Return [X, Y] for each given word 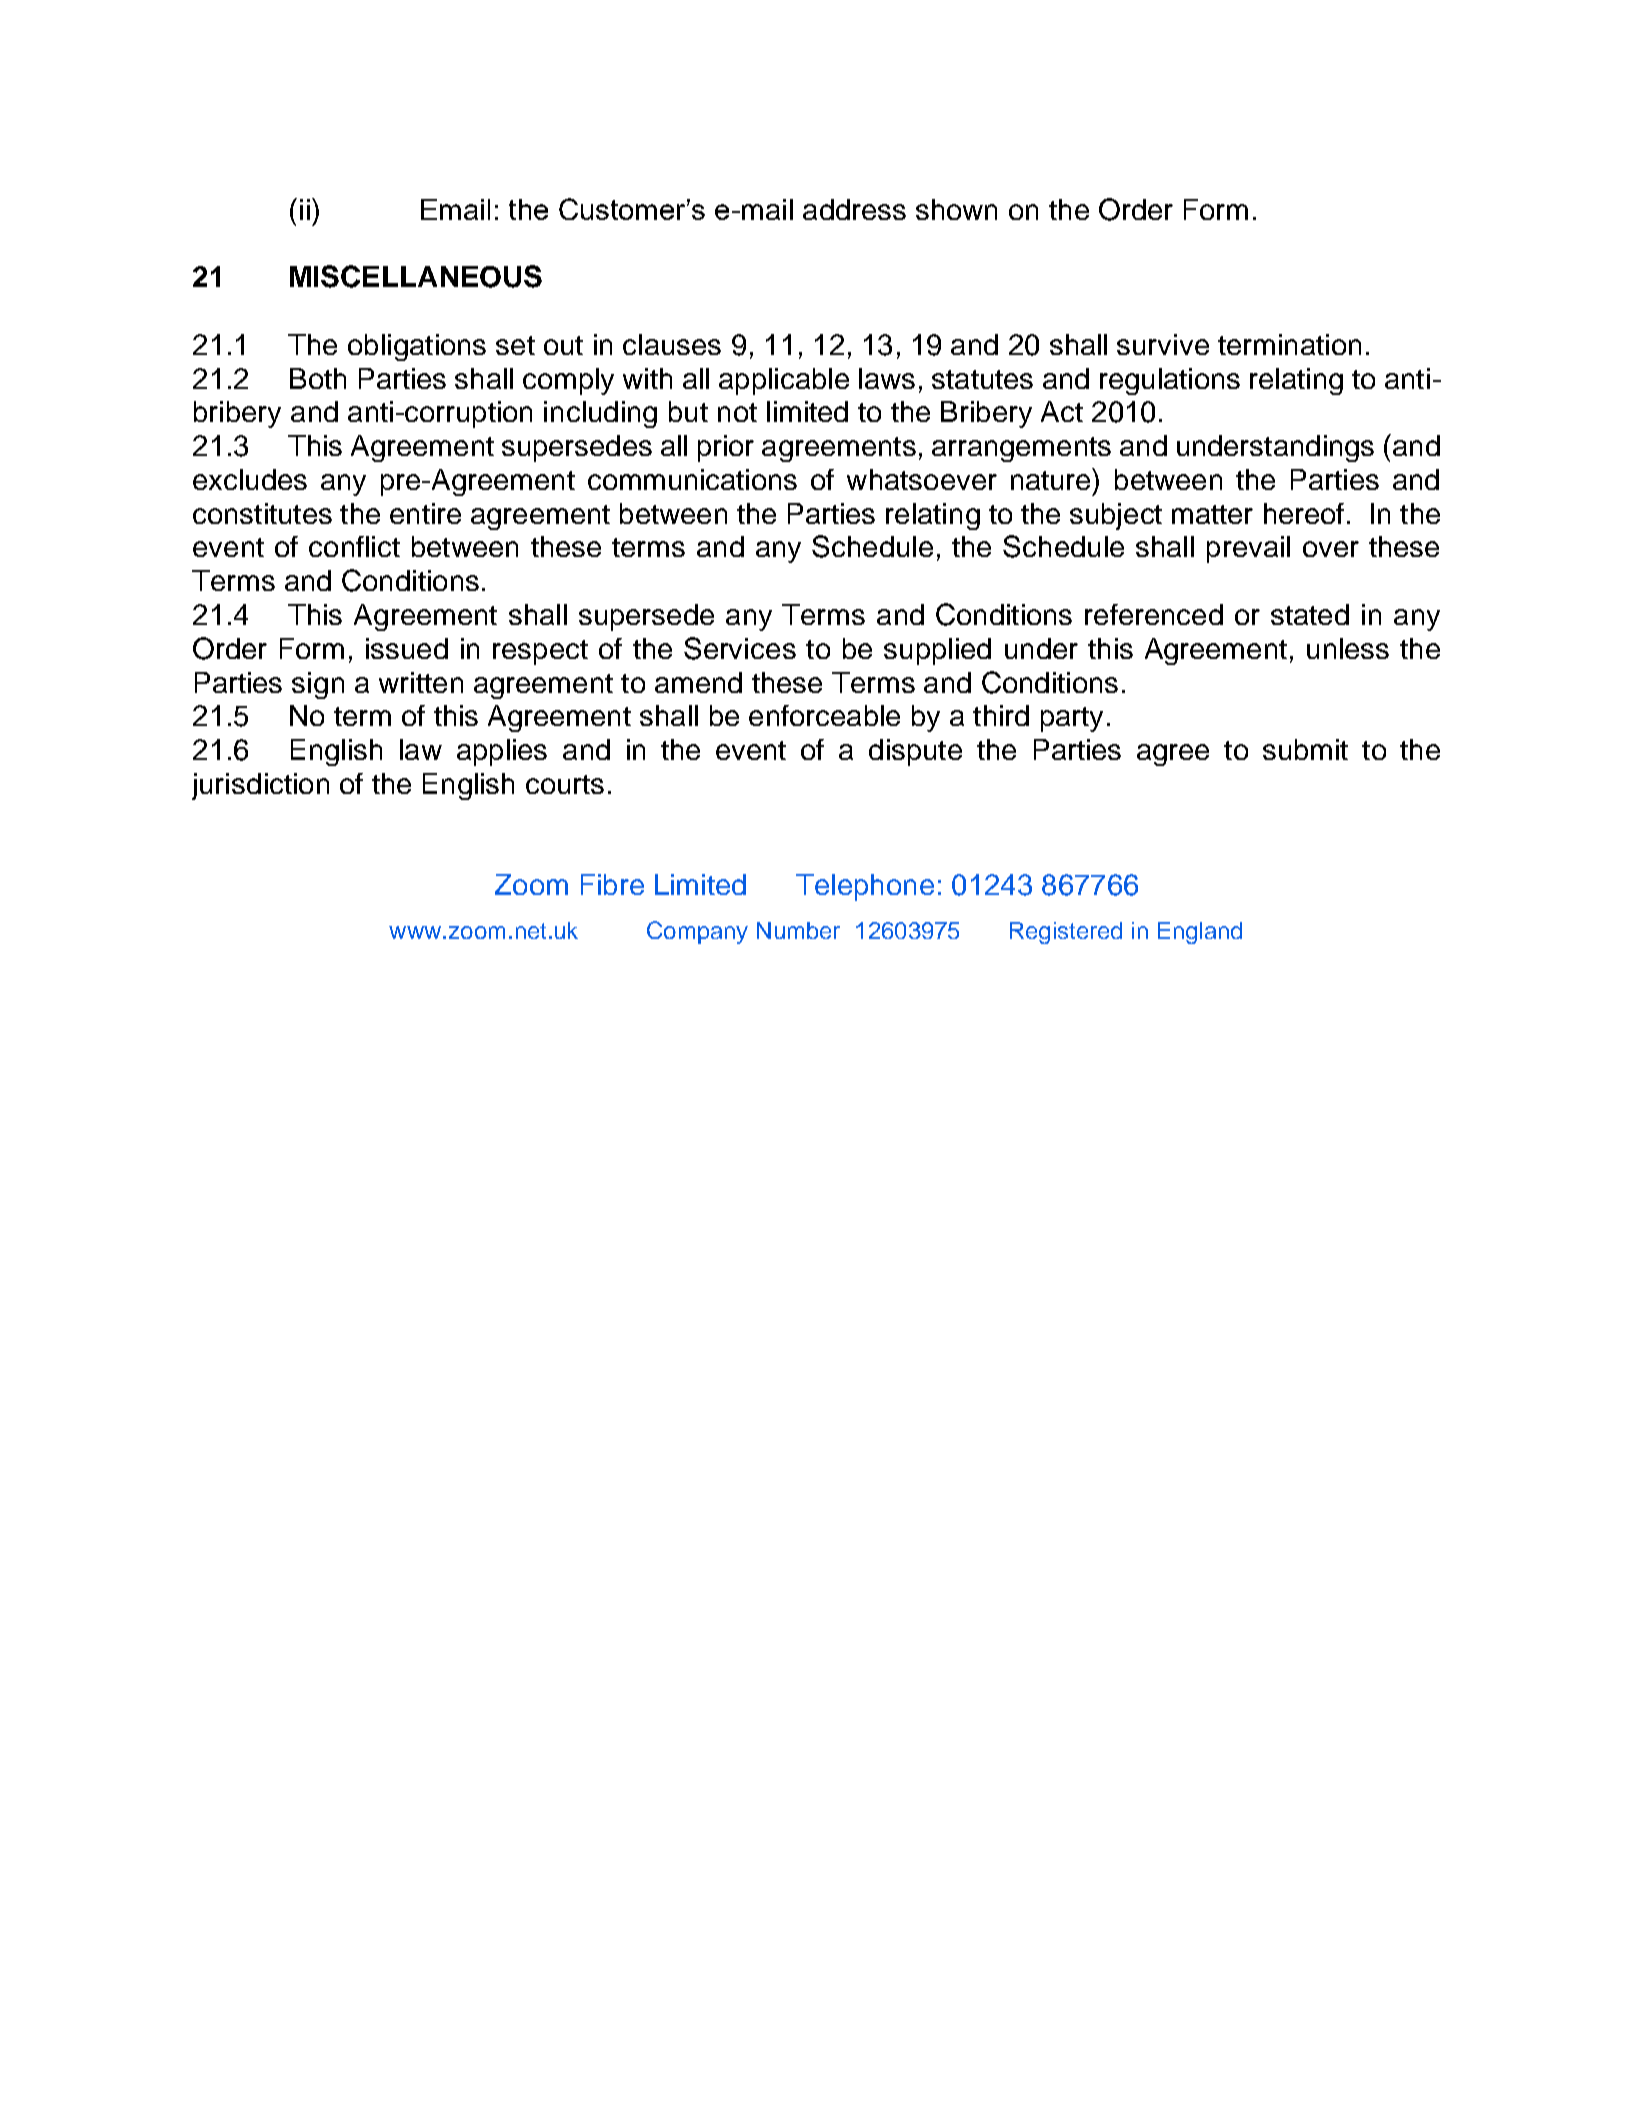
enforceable [824, 715]
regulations [1170, 381]
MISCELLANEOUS [416, 276]
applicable [784, 381]
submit [1305, 749]
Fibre [612, 884]
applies [502, 752]
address [854, 209]
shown [956, 209]
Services [740, 648]
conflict [354, 546]
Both [318, 378]
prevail [1248, 549]
